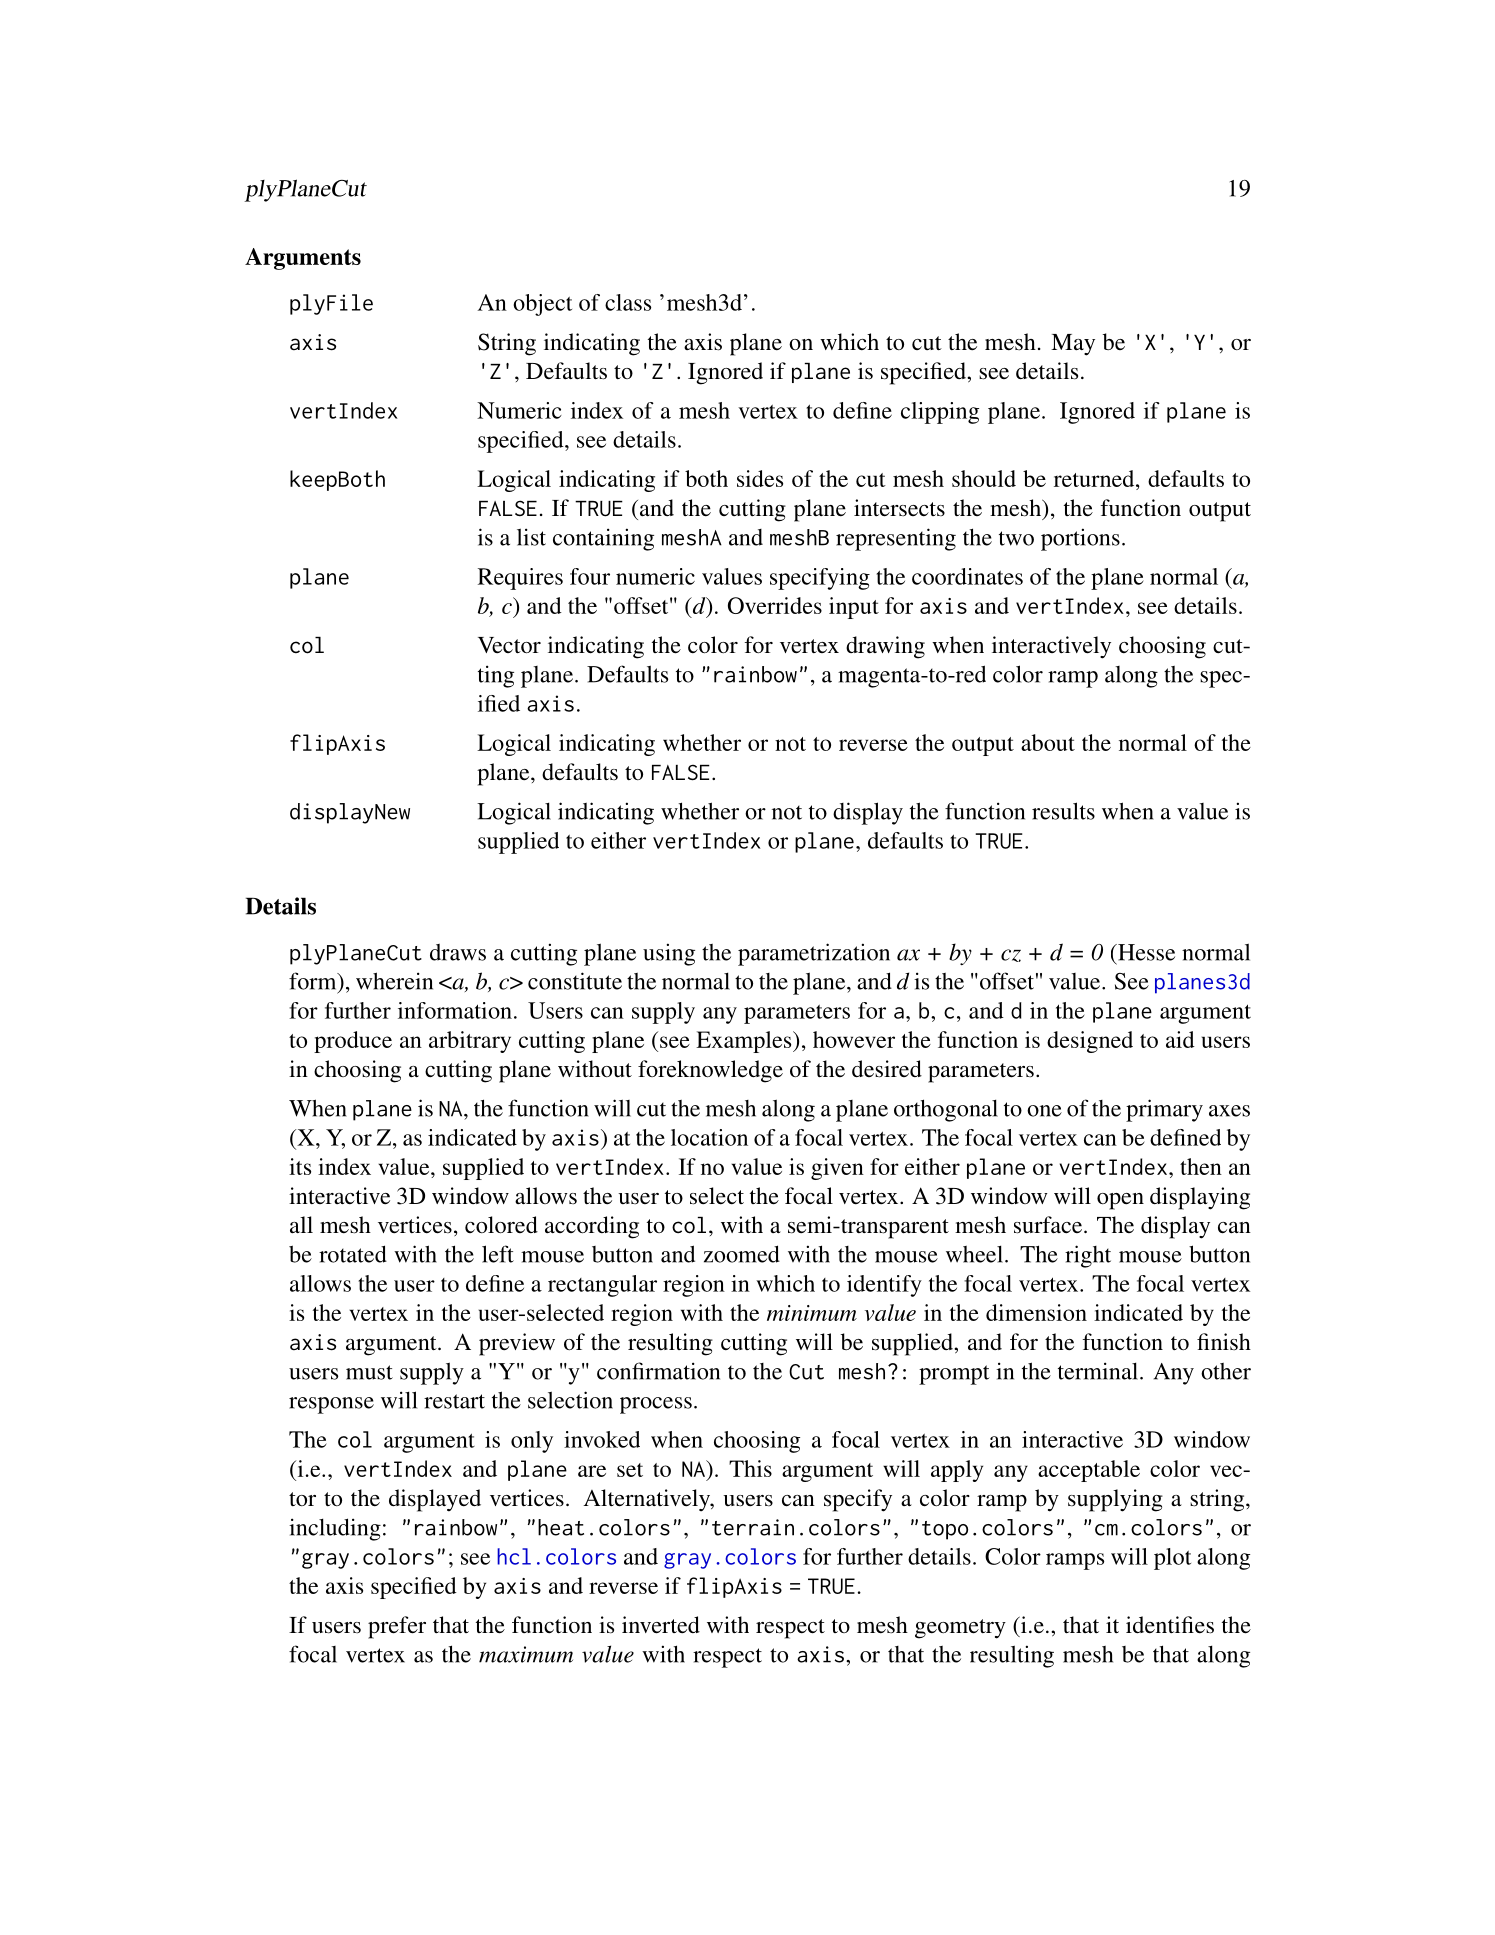  What do you see at coordinates (1073, 345) in the page?
I see `May` at bounding box center [1073, 345].
